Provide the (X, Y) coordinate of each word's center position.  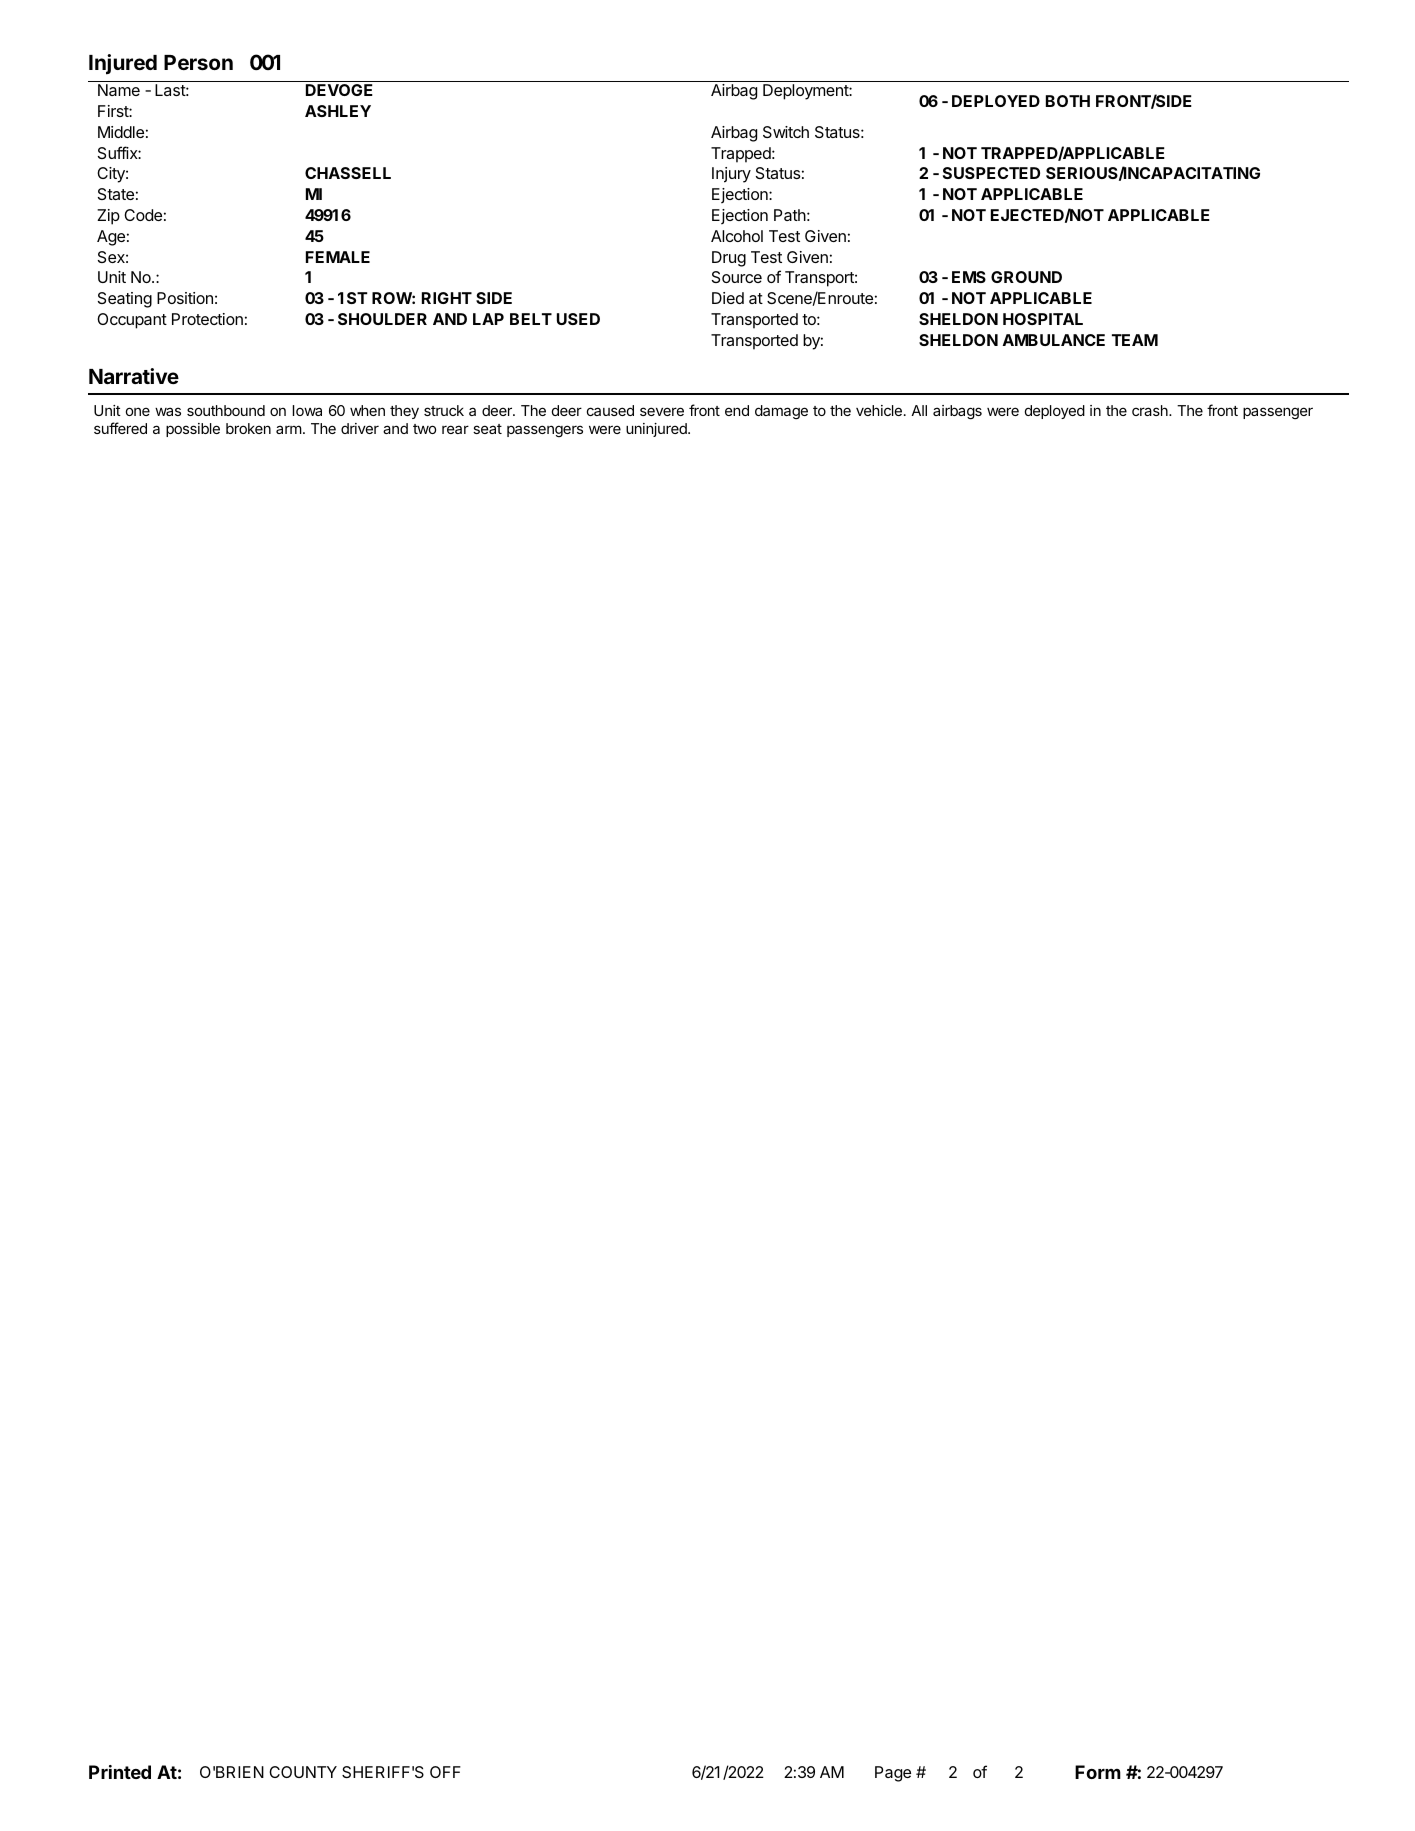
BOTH (1068, 101)
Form (1098, 1772)
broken (248, 428)
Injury (731, 175)
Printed (120, 1772)
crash (1151, 410)
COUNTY (303, 1772)
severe (662, 411)
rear (455, 429)
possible (193, 430)
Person (198, 62)
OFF (445, 1772)
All (919, 410)
